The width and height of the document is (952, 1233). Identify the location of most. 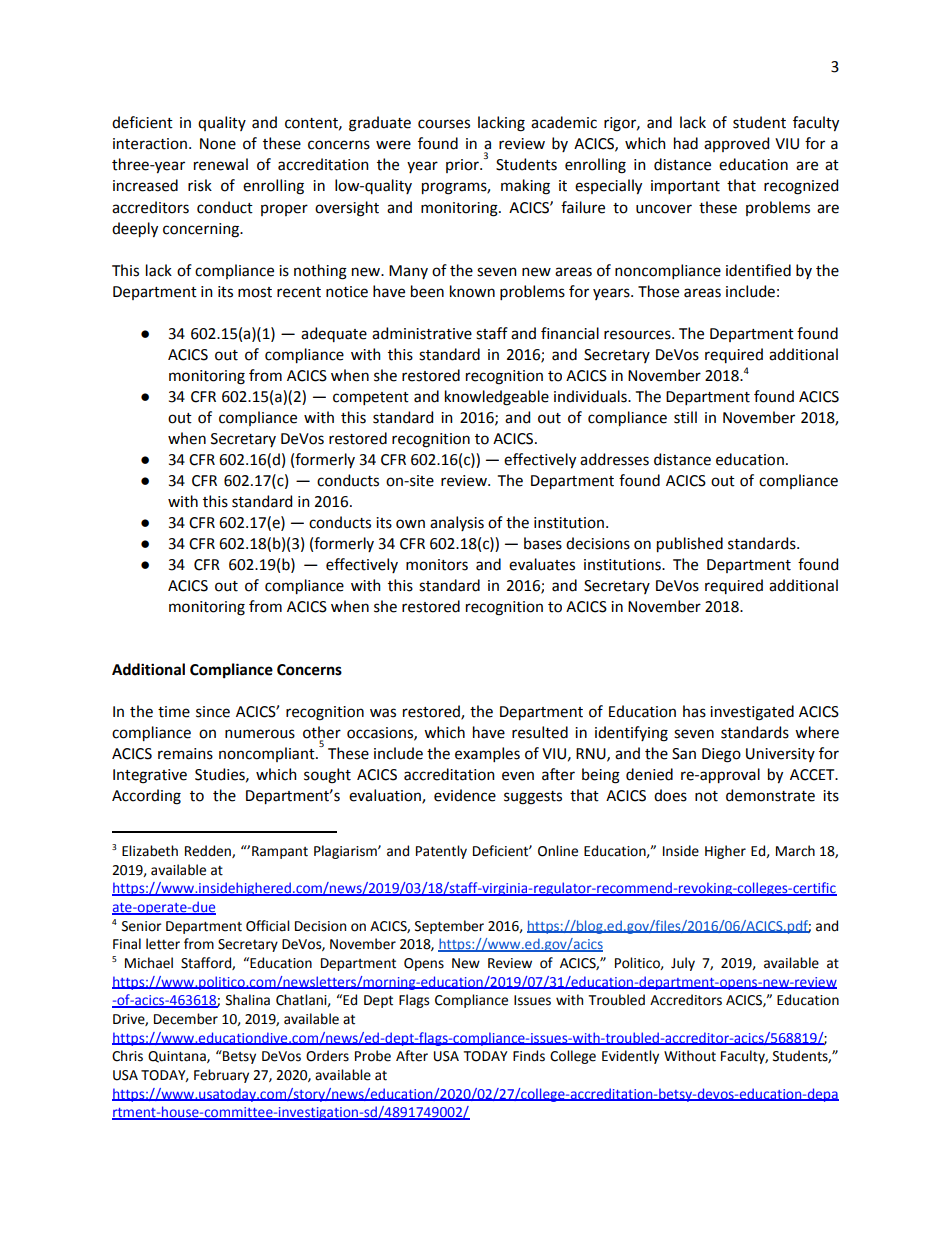
(255, 292).
